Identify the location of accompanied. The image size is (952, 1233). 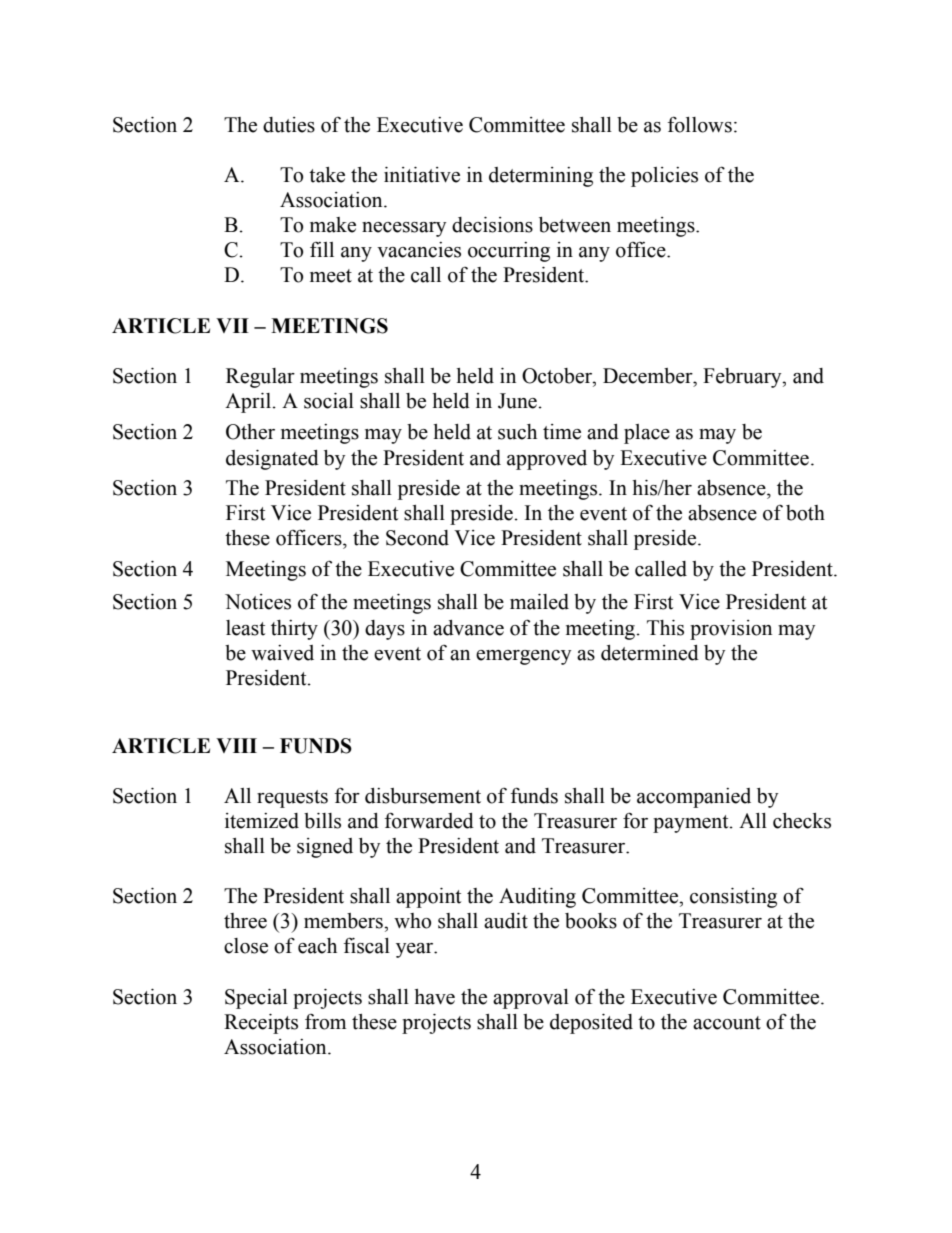
(694, 798).
